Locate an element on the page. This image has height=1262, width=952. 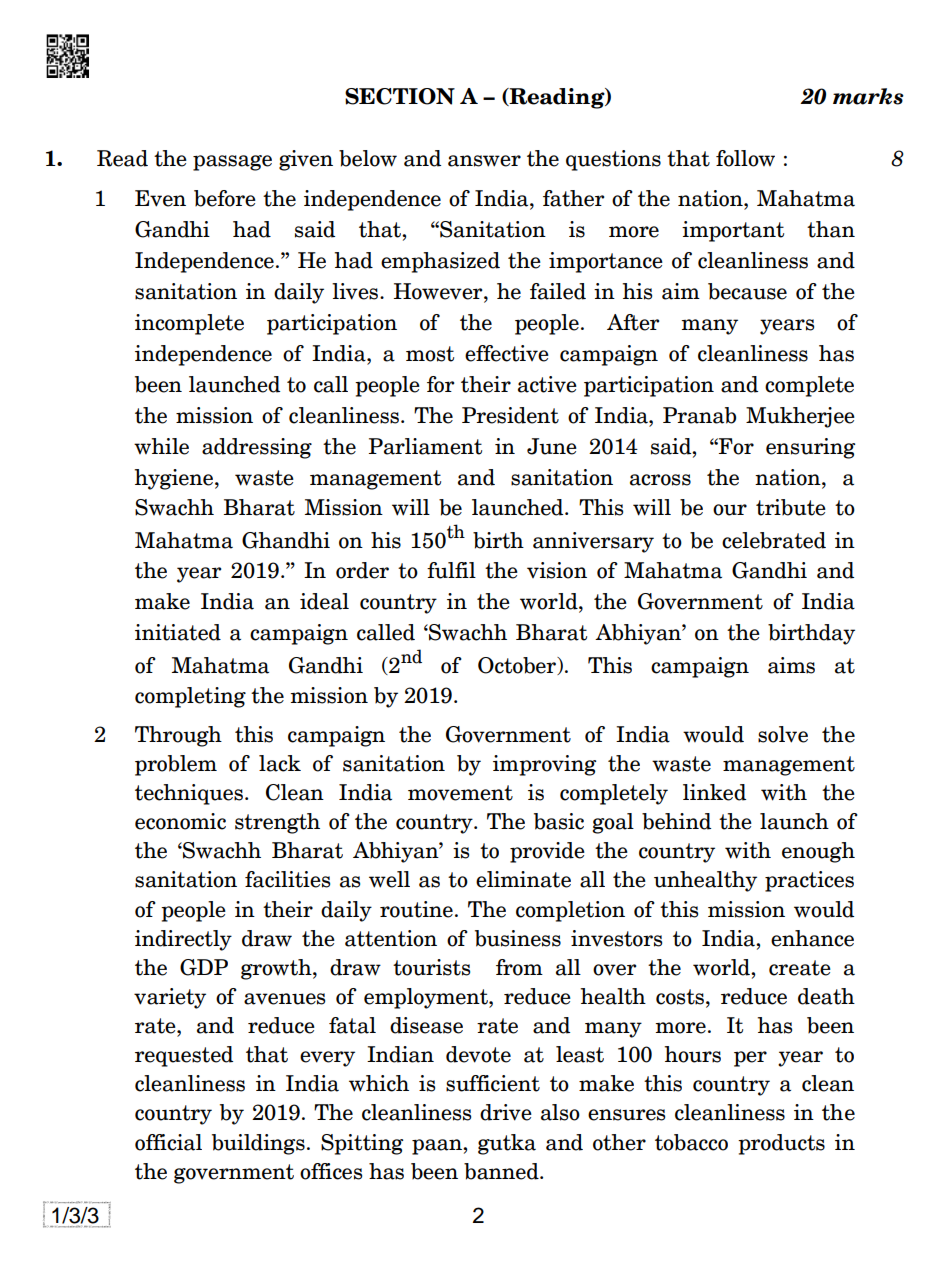
buildings is located at coordinates (258, 1144).
